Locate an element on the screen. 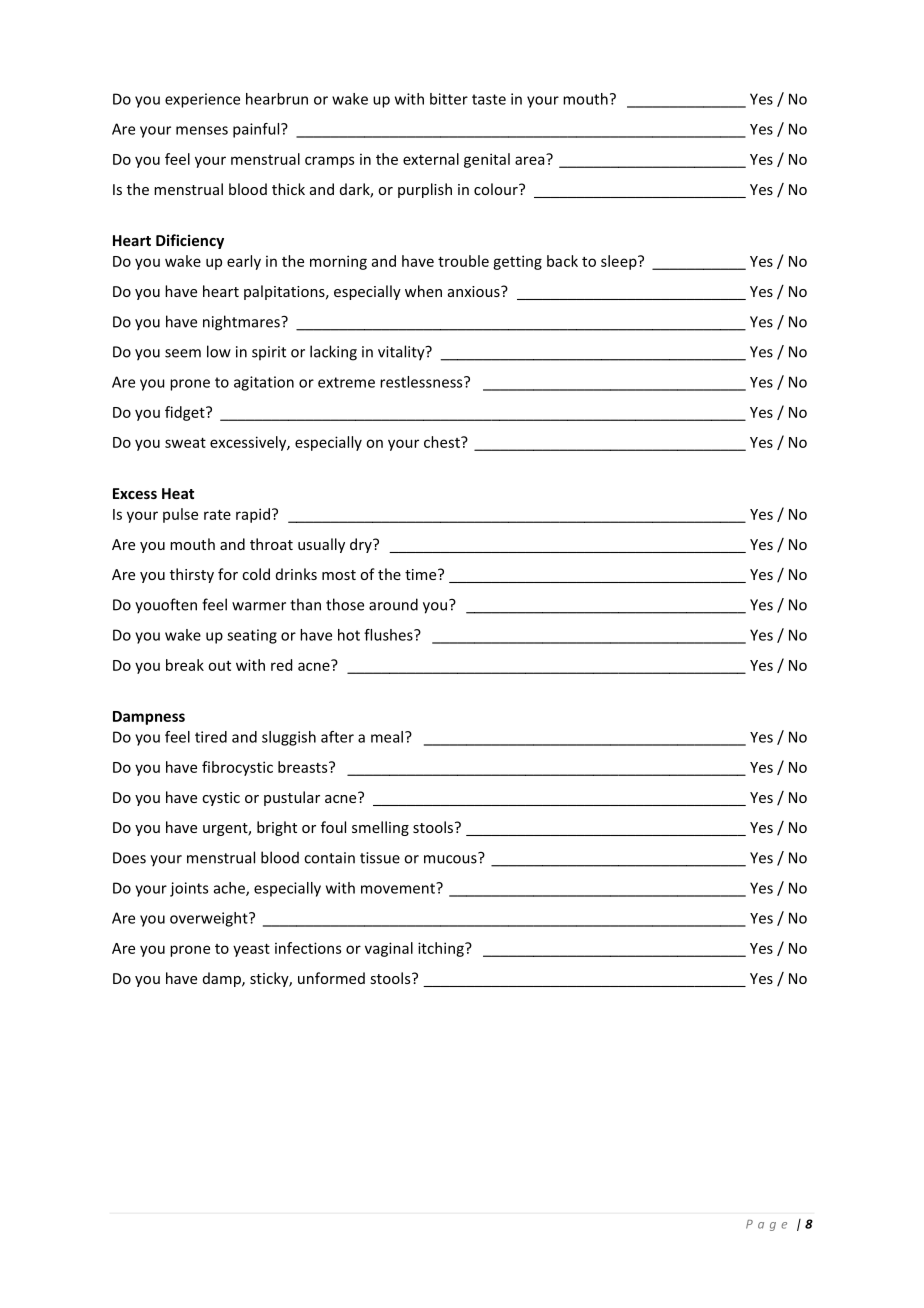 Image resolution: width=924 pixels, height=1308 pixels. time is located at coordinates (422, 574).
